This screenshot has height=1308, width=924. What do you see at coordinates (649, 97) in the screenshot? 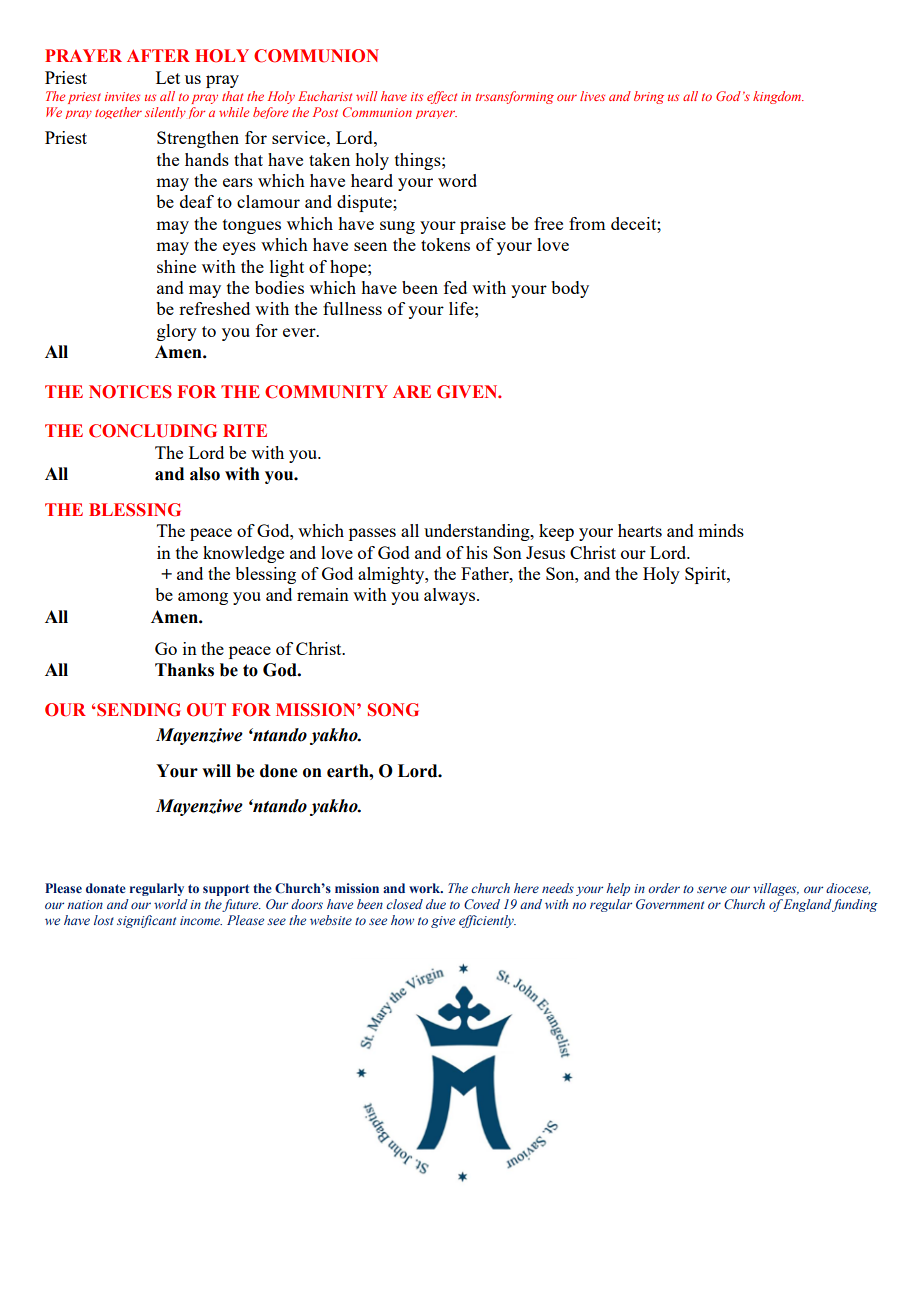
I see `bring` at bounding box center [649, 97].
